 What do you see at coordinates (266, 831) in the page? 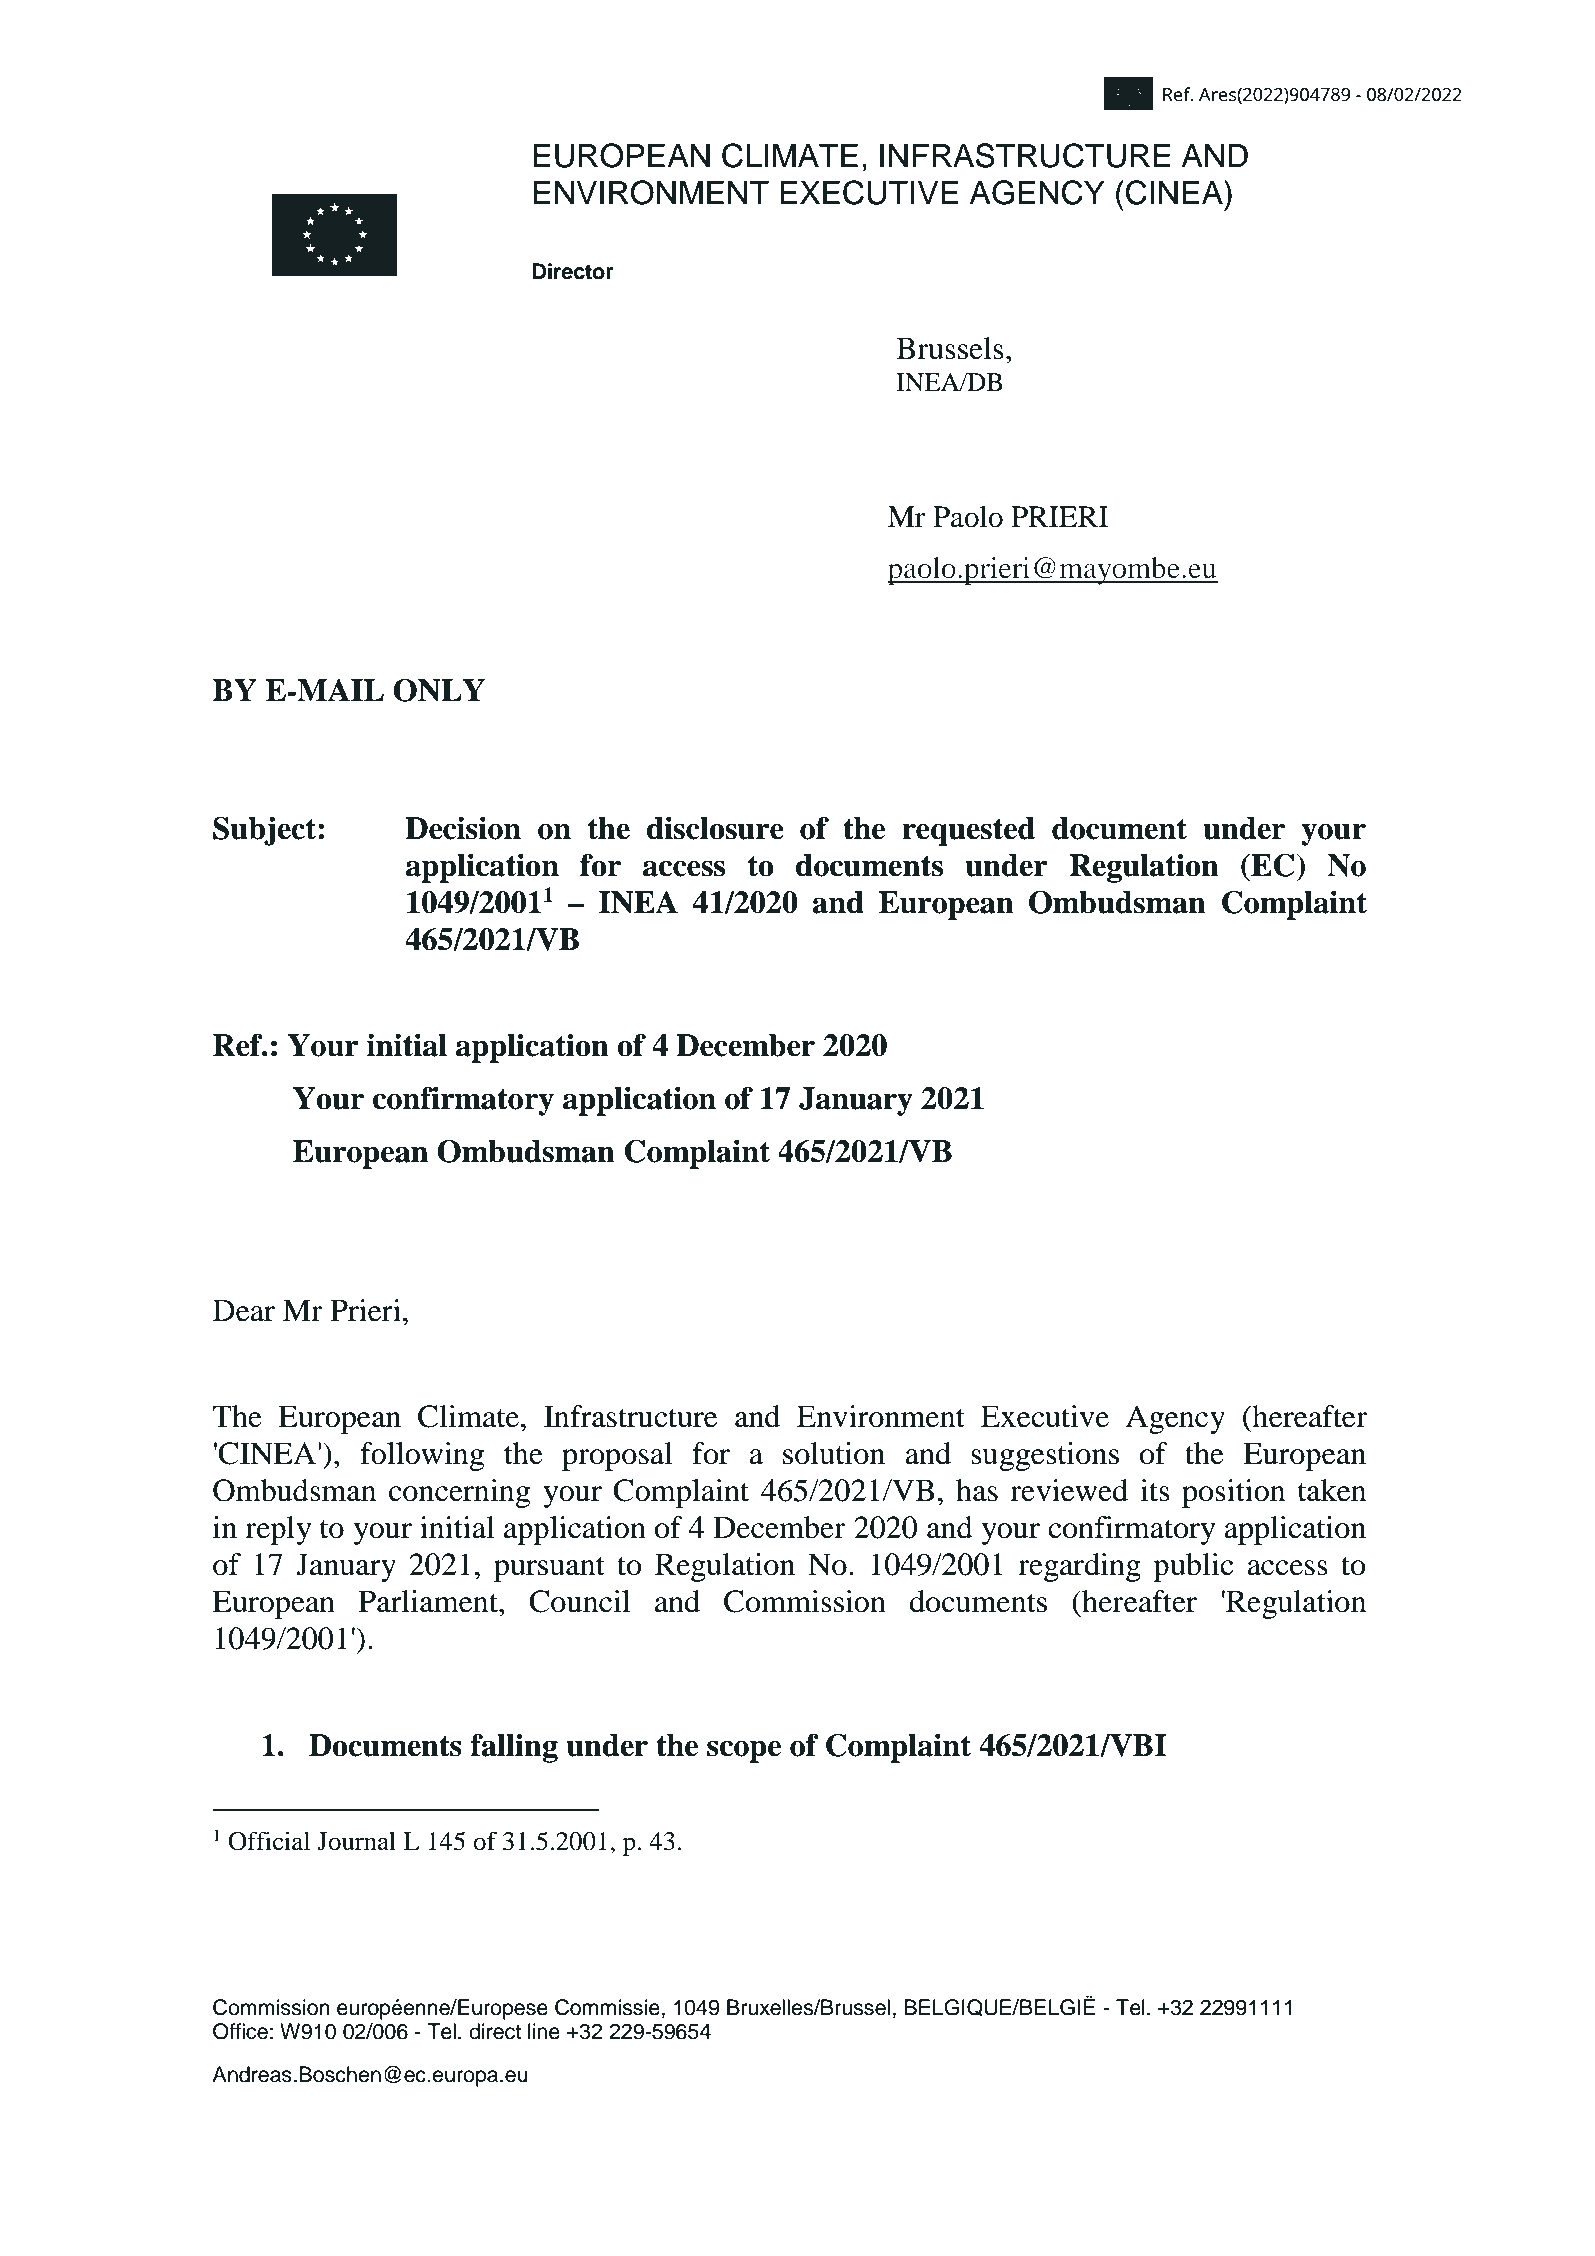
I see `Subject` at bounding box center [266, 831].
